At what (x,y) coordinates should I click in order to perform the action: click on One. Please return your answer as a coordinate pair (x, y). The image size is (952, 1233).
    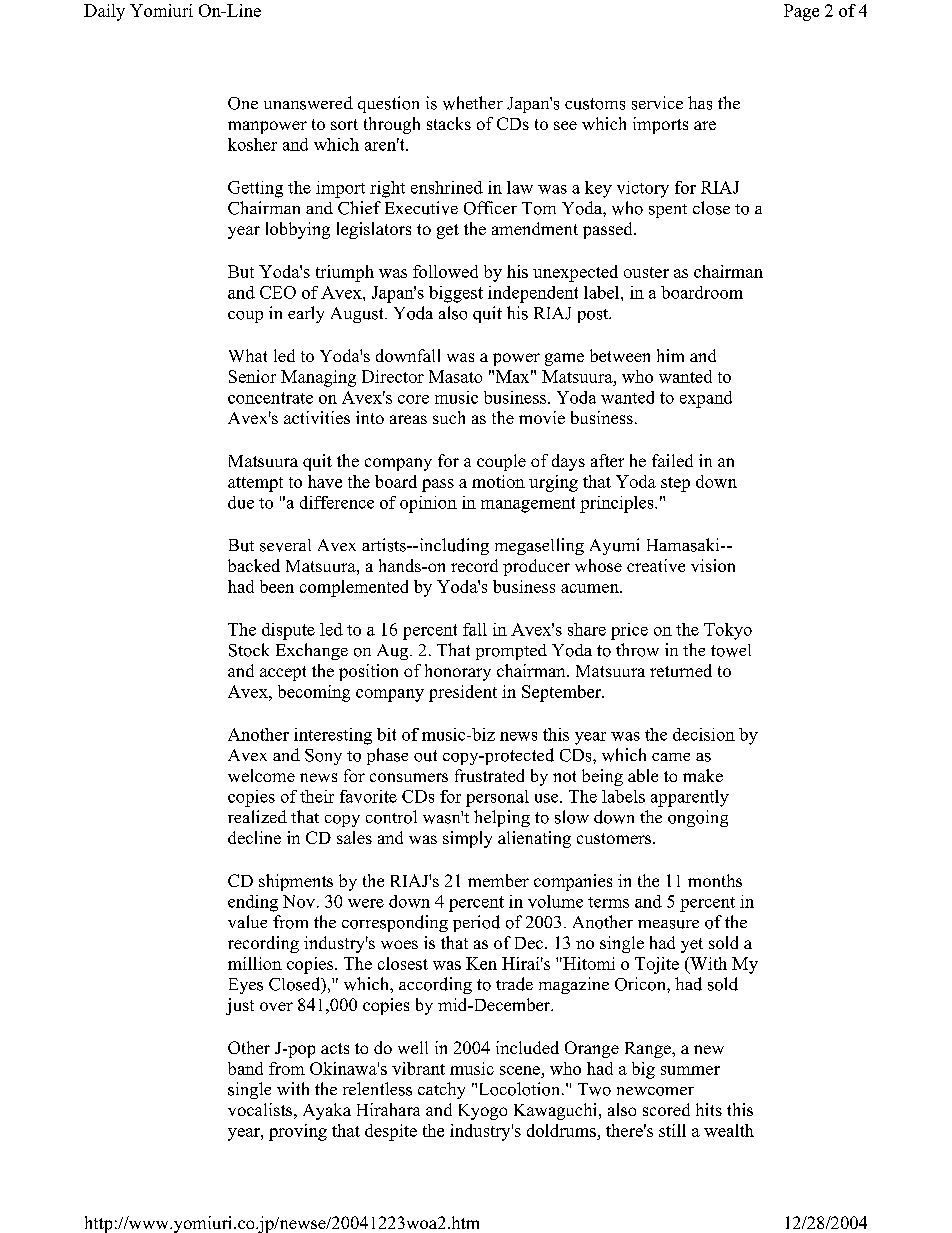
    Looking at the image, I should click on (243, 103).
